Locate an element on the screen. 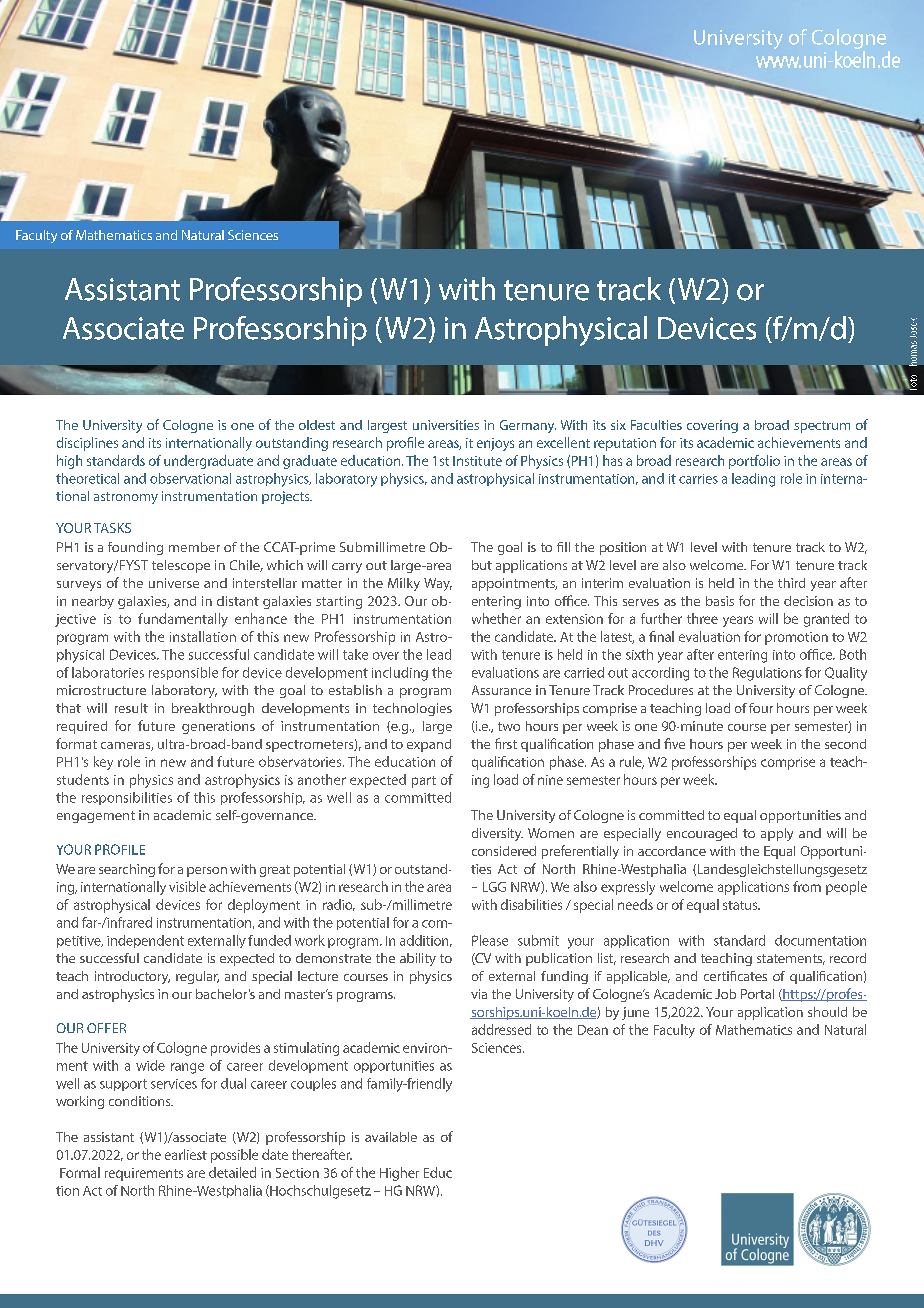  disciplines is located at coordinates (87, 444).
